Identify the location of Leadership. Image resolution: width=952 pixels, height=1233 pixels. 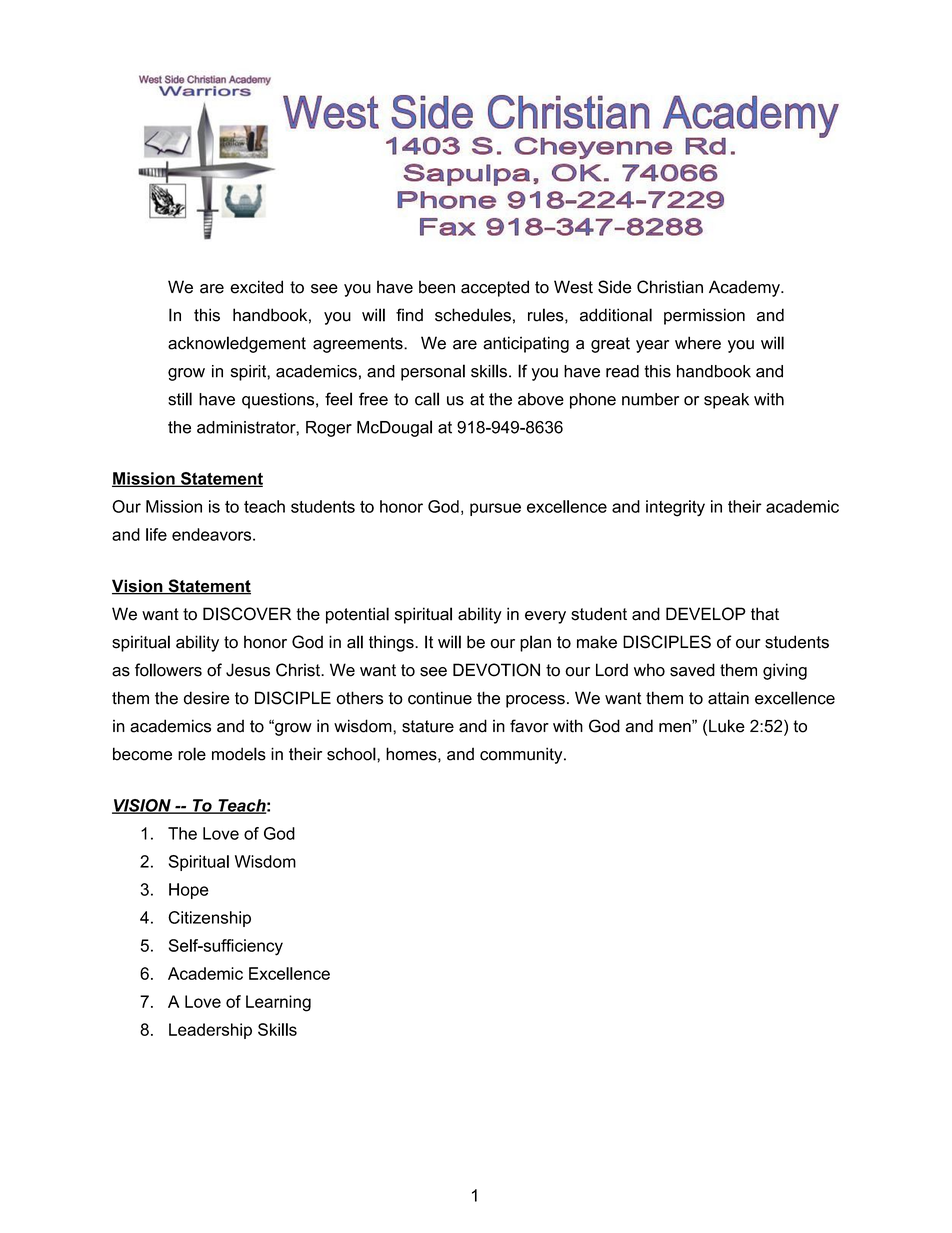
(210, 1031).
